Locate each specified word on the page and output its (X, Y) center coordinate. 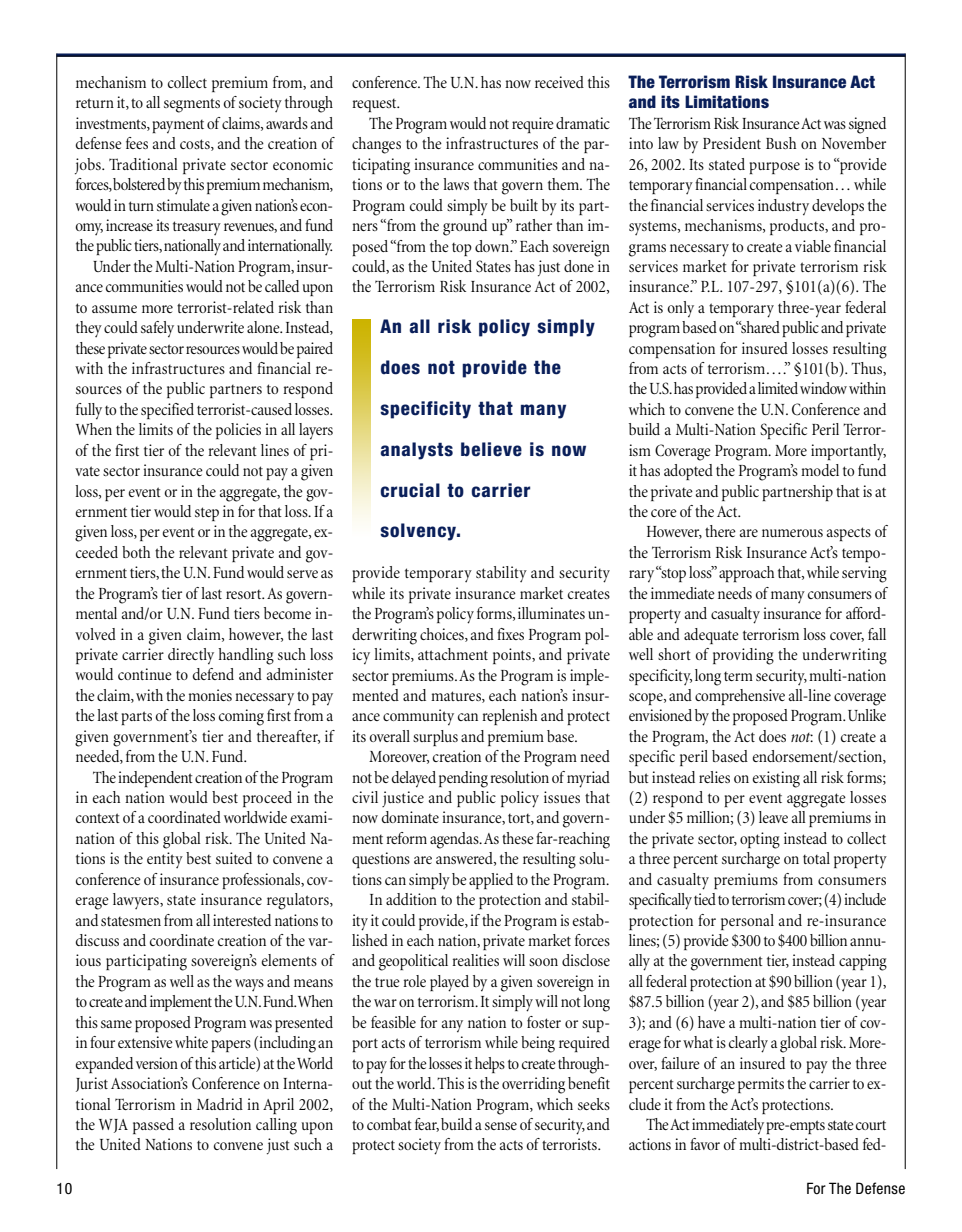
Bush (781, 143)
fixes (510, 634)
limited (778, 388)
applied (491, 881)
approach (746, 574)
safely (157, 329)
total (816, 858)
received (559, 82)
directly (191, 656)
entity (165, 860)
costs (196, 145)
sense (501, 1126)
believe (491, 449)
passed (153, 1126)
